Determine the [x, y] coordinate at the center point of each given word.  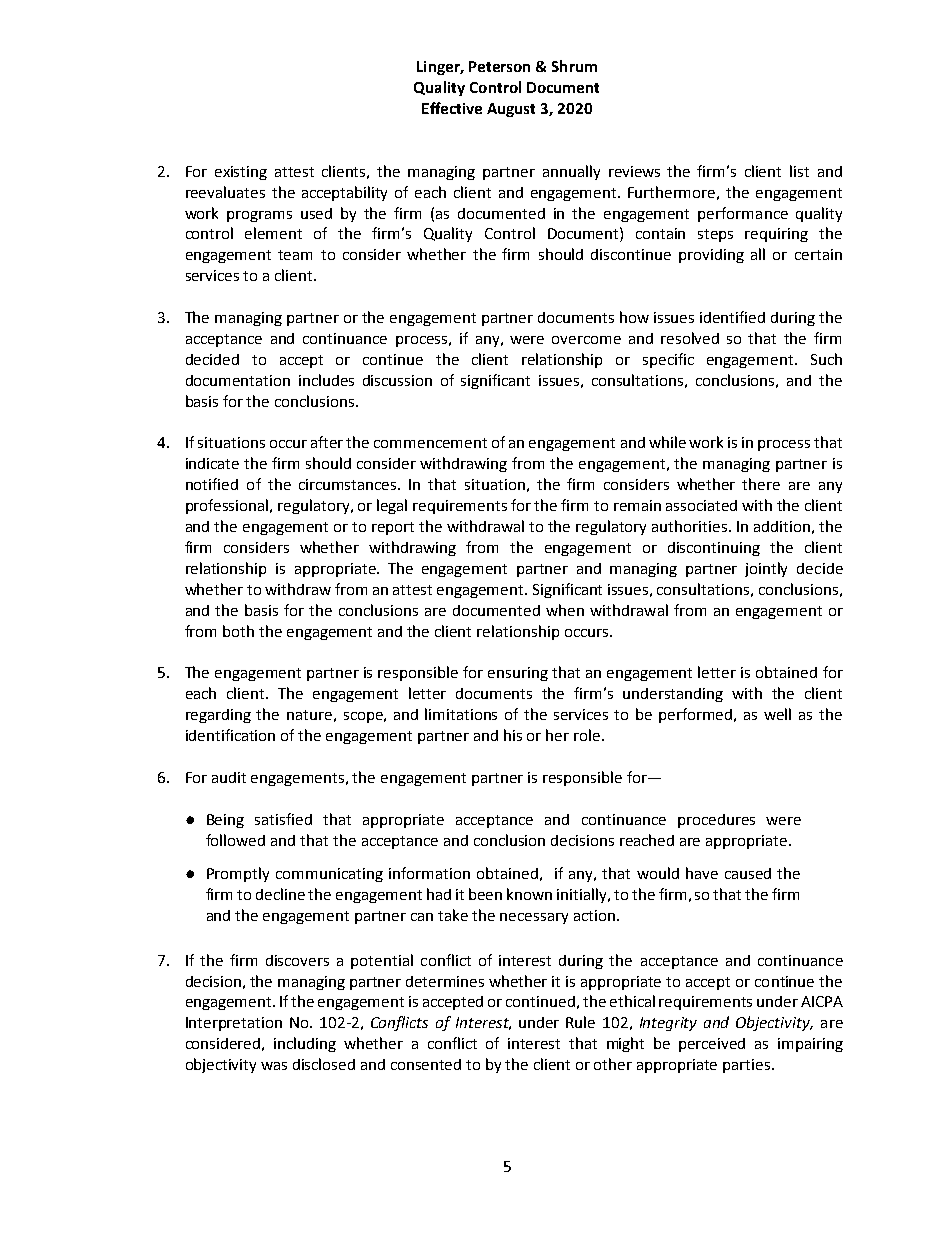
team [295, 255]
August [511, 110]
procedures [716, 821]
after [327, 442]
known [529, 894]
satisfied [283, 819]
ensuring [518, 674]
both [238, 631]
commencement [430, 443]
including [305, 1044]
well [777, 714]
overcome [586, 340]
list [799, 171]
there [761, 484]
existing [241, 173]
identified [732, 317]
